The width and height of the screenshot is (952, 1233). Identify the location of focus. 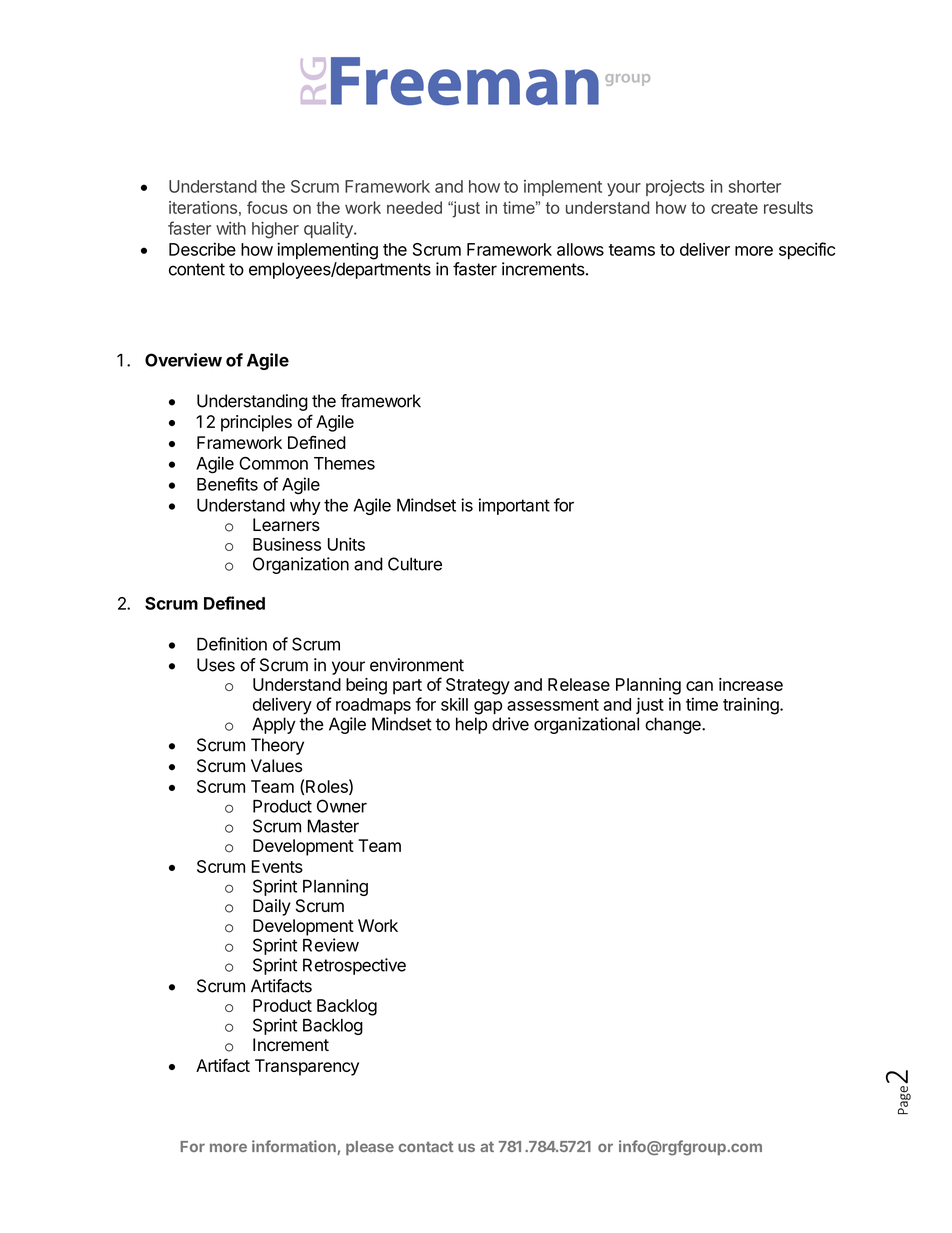
(267, 207).
